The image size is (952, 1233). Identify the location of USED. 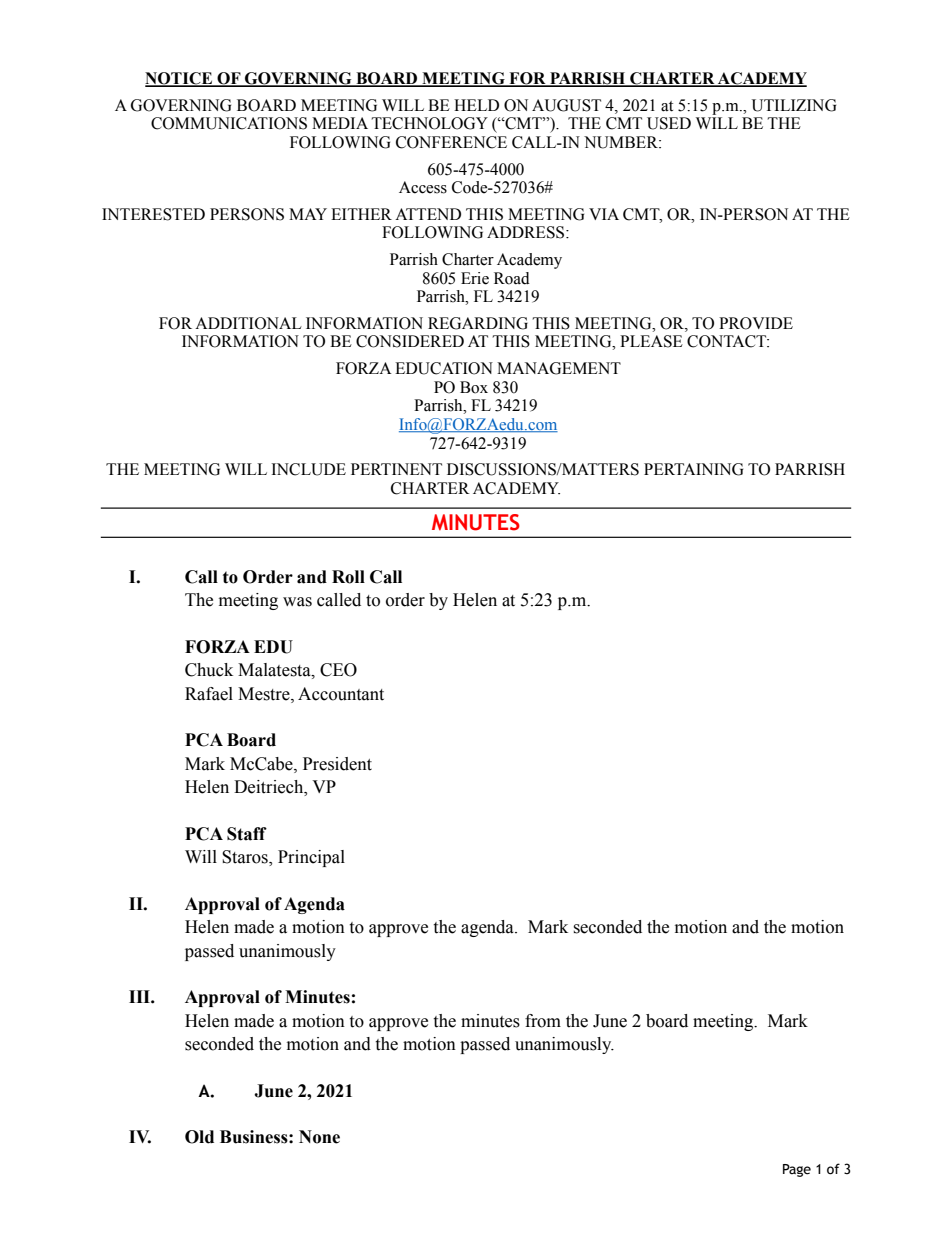
(669, 123).
